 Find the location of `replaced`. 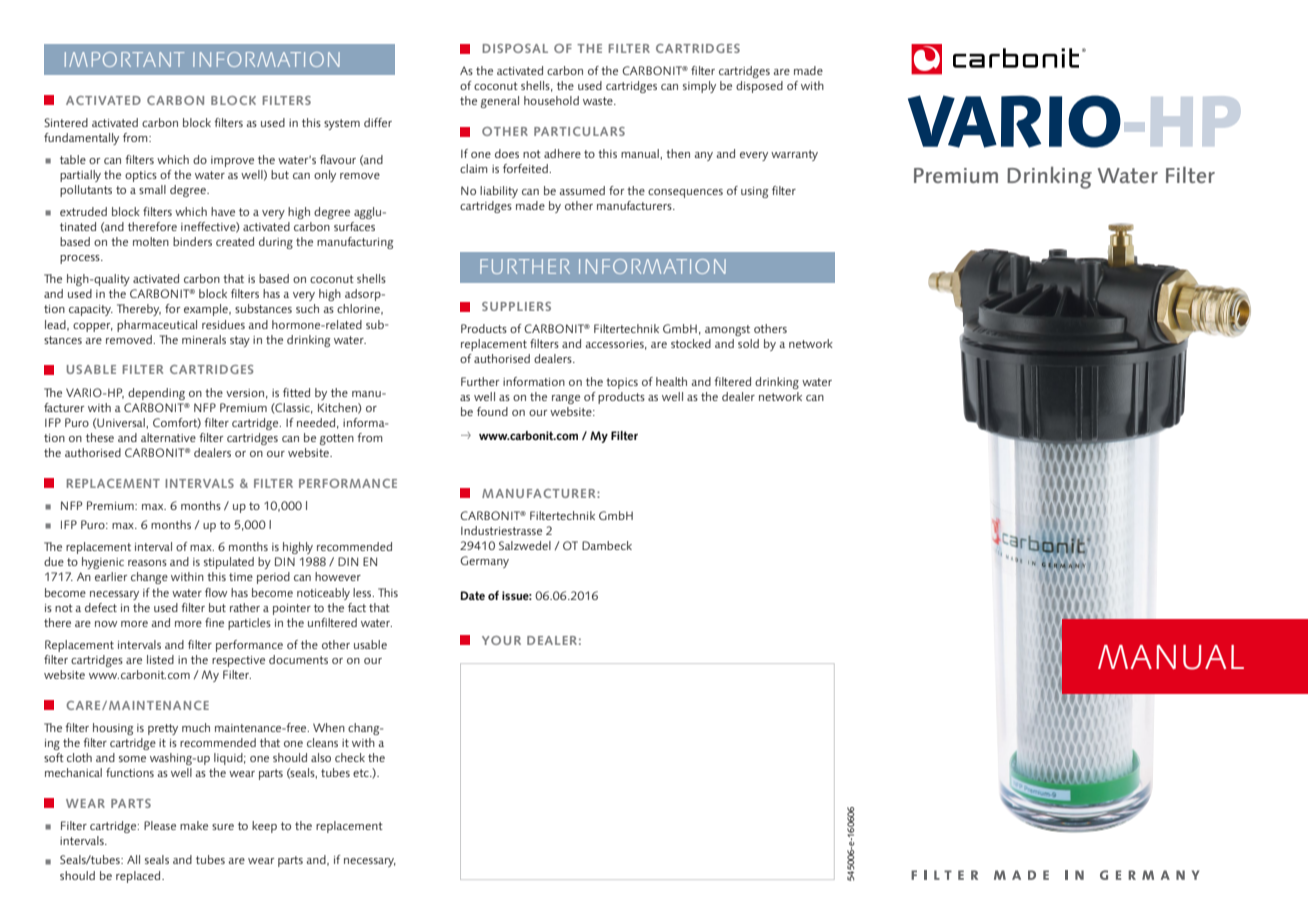

replaced is located at coordinates (139, 877).
